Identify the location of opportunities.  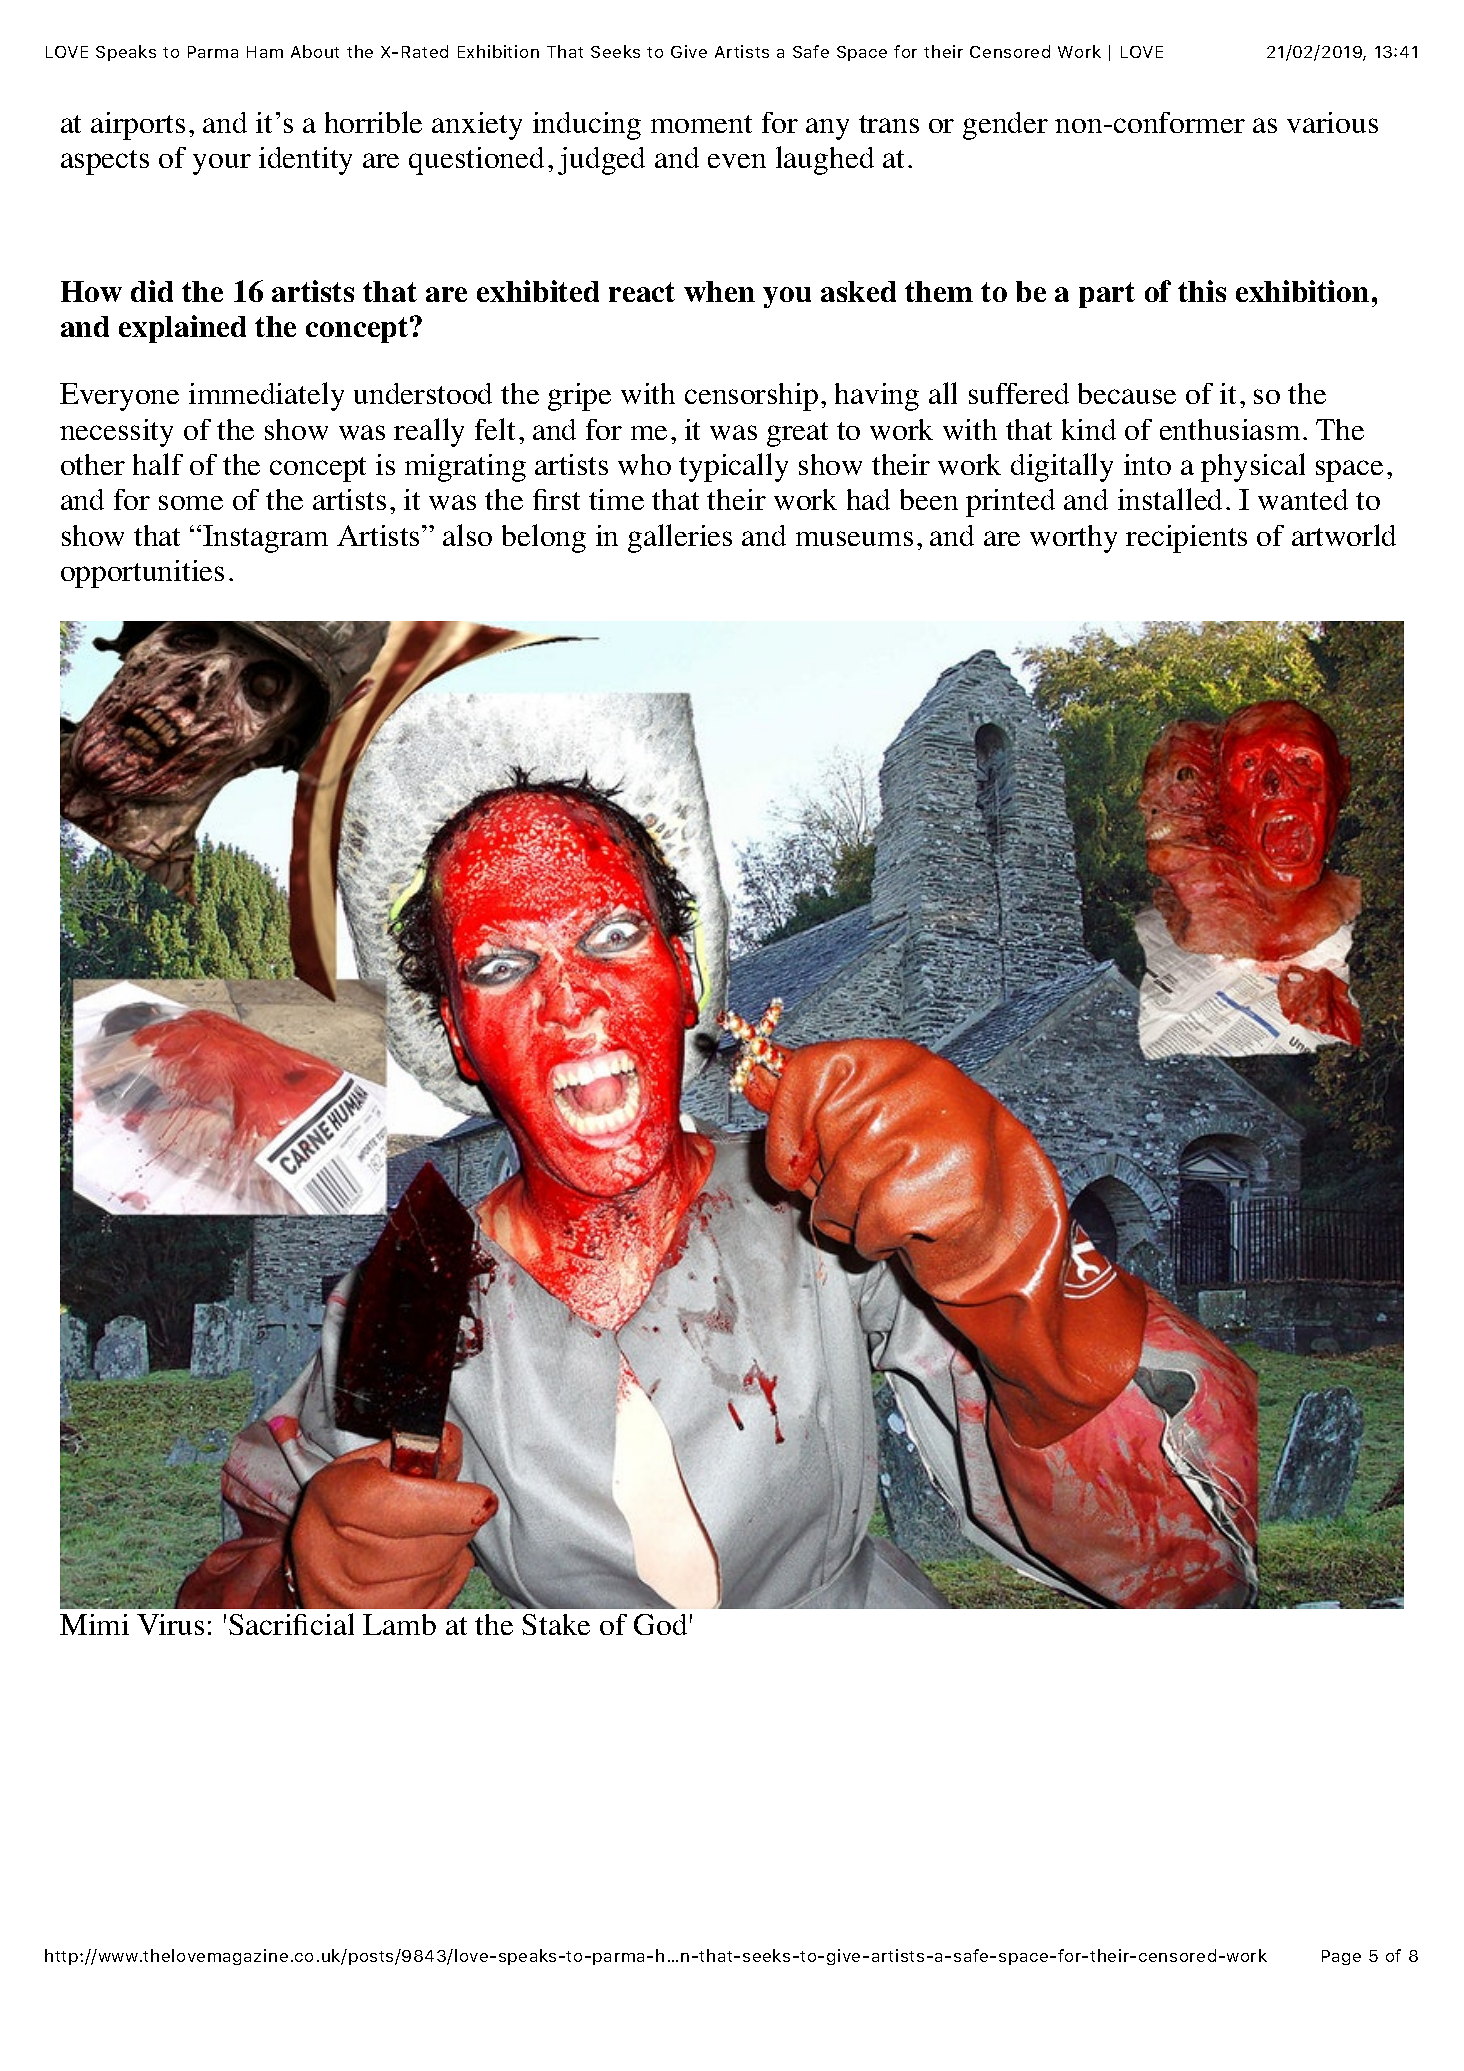
(142, 574).
